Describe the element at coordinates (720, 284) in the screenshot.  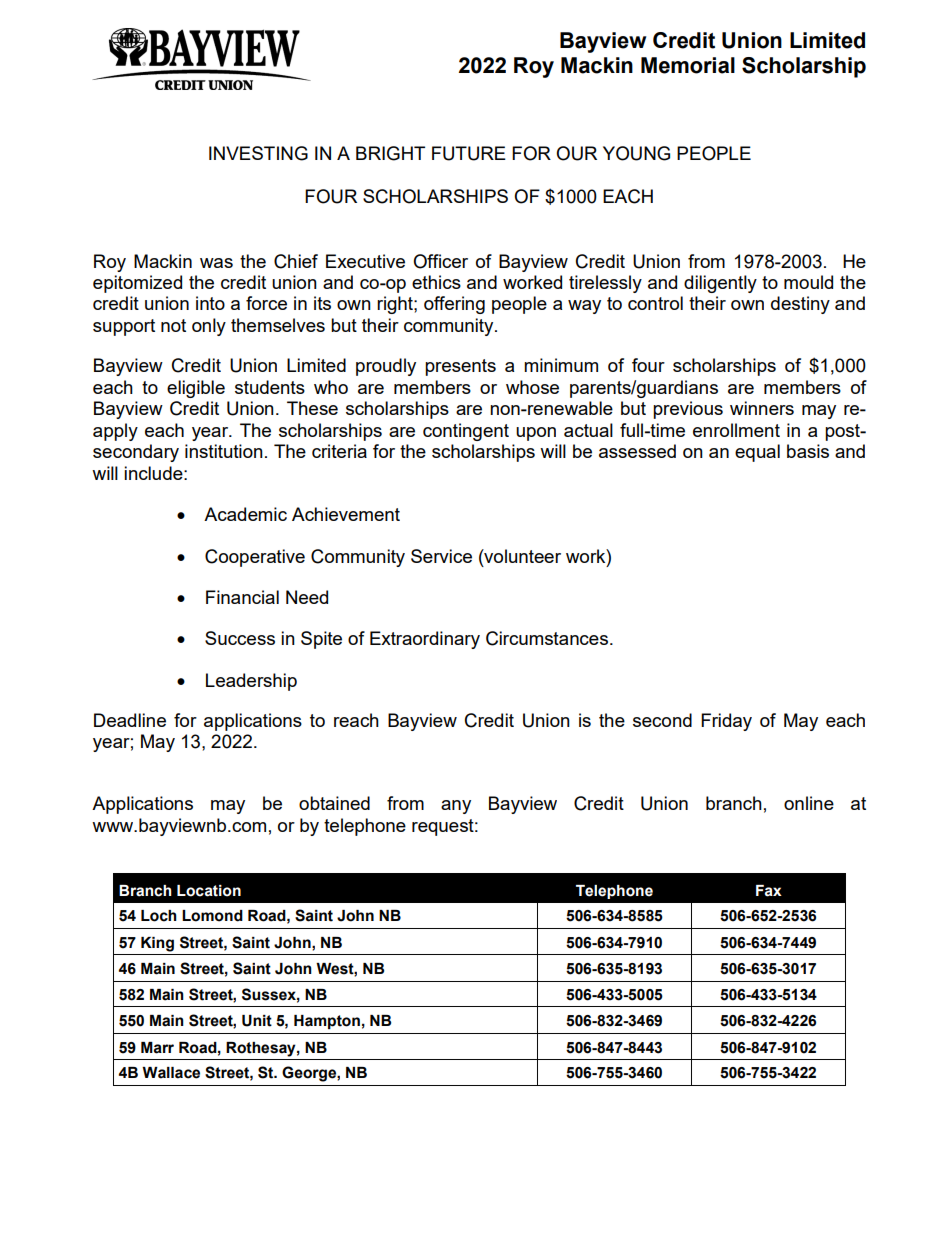
I see `diligently` at that location.
